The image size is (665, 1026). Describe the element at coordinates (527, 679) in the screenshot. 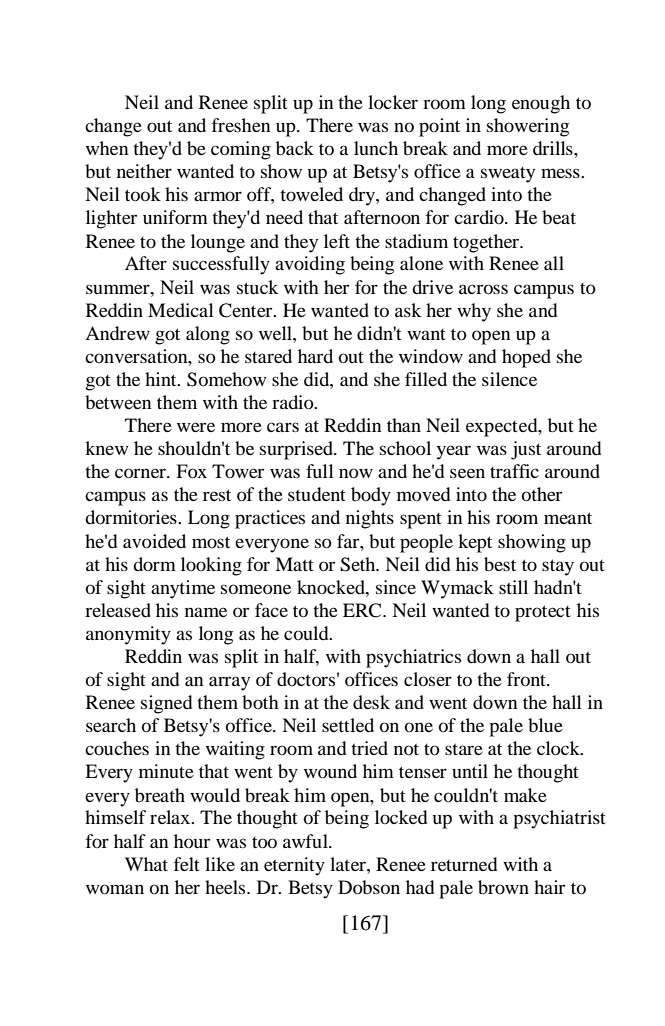

I see `front` at that location.
